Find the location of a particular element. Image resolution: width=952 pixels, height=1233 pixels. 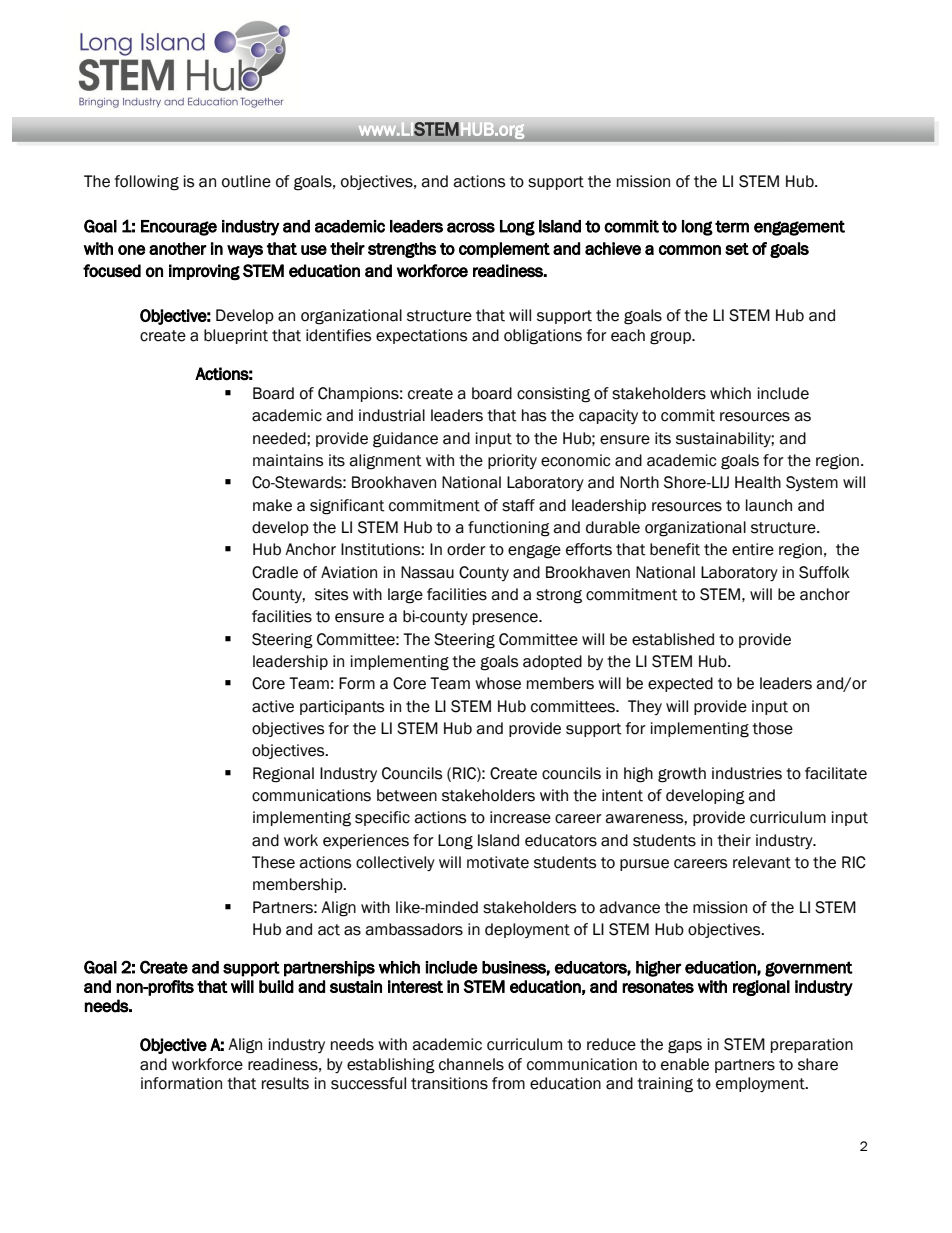

channels is located at coordinates (471, 1064).
